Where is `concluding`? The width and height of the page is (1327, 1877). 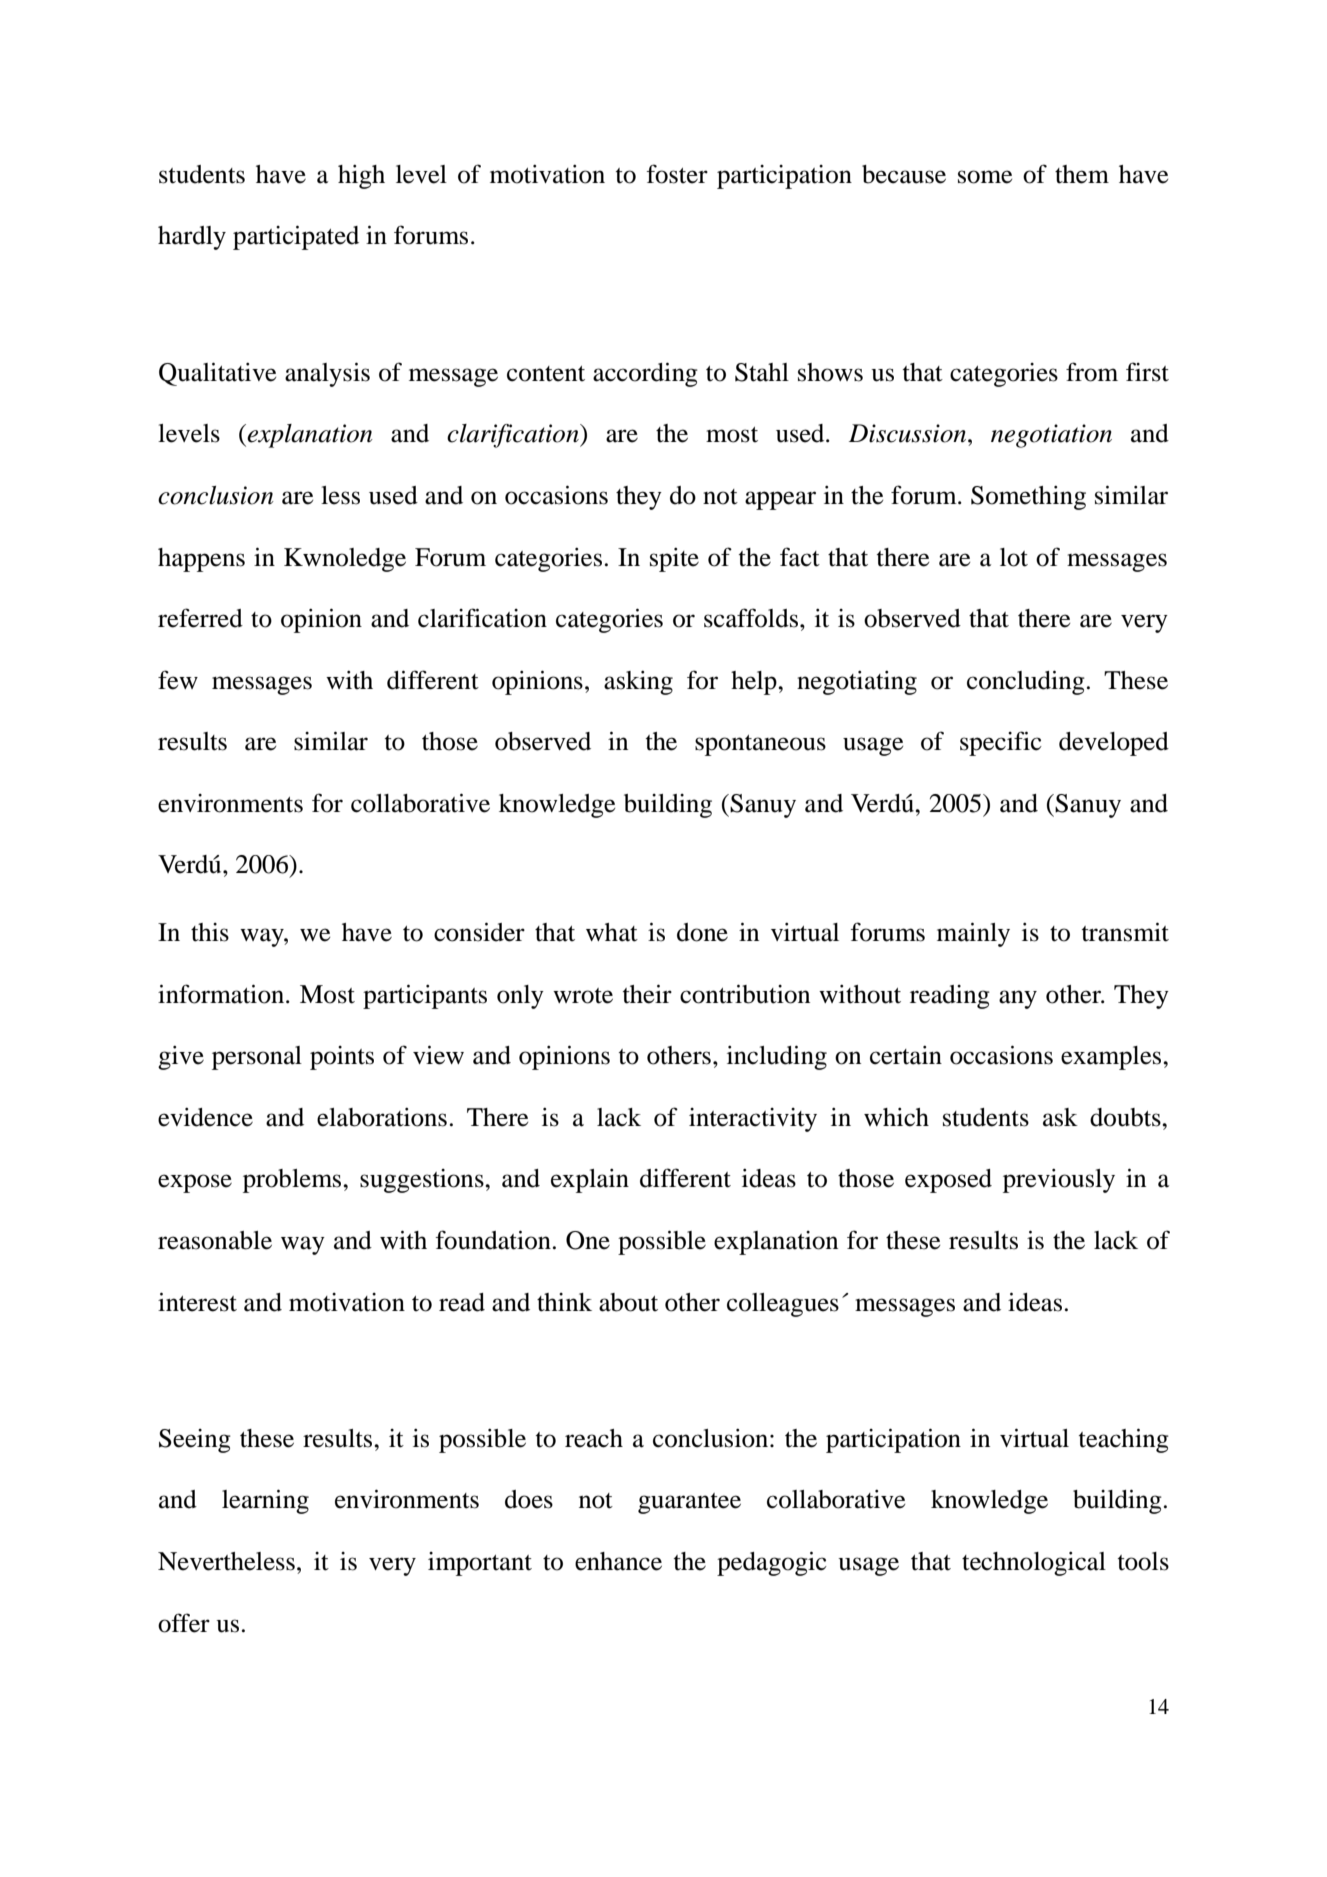 concluding is located at coordinates (1026, 682).
